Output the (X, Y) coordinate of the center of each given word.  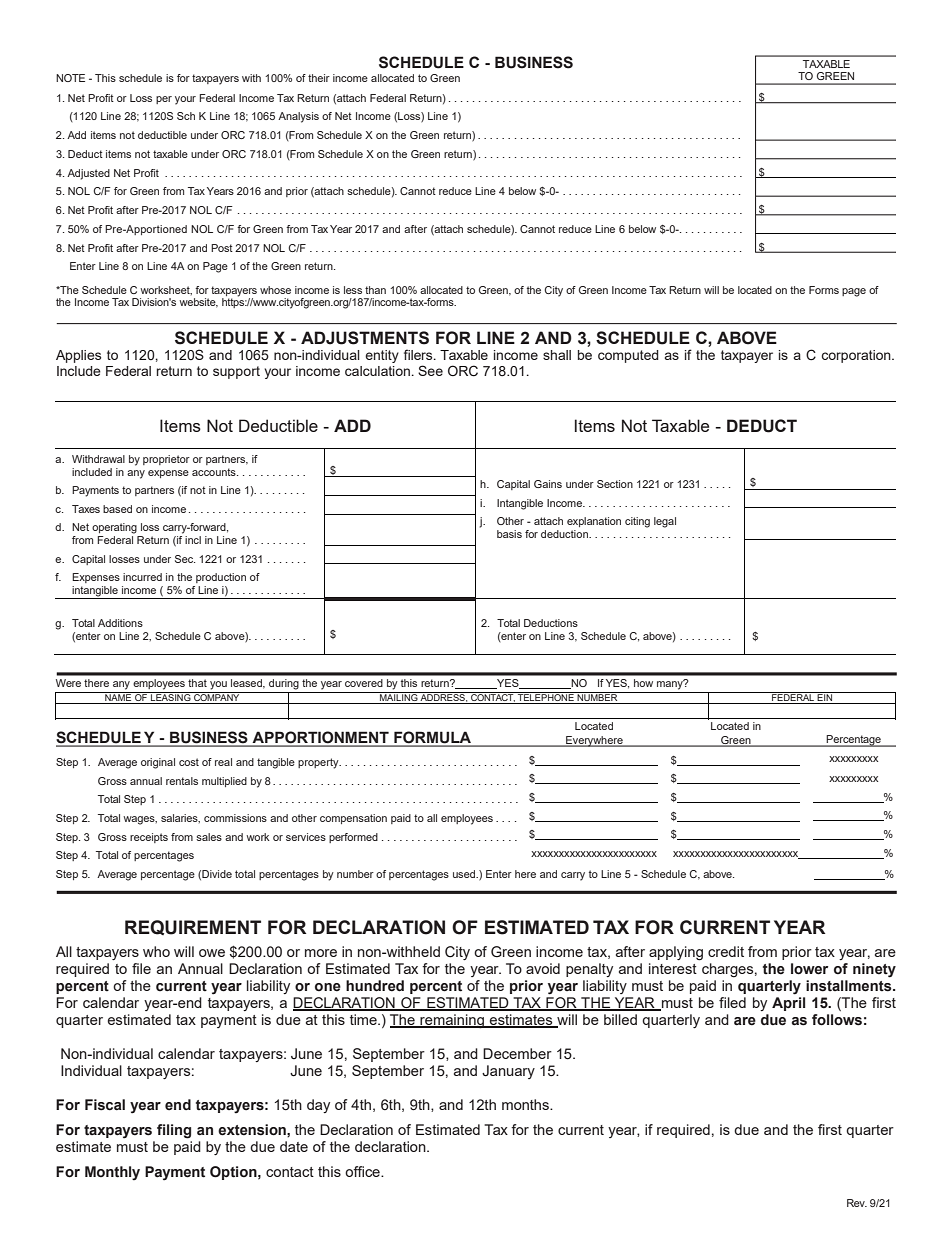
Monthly (112, 1173)
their (319, 78)
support (236, 372)
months (526, 1104)
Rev (857, 1203)
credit (726, 951)
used (465, 874)
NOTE (70, 78)
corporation (857, 356)
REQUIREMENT (193, 927)
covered (364, 683)
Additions (120, 623)
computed (628, 356)
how (643, 683)
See (430, 370)
